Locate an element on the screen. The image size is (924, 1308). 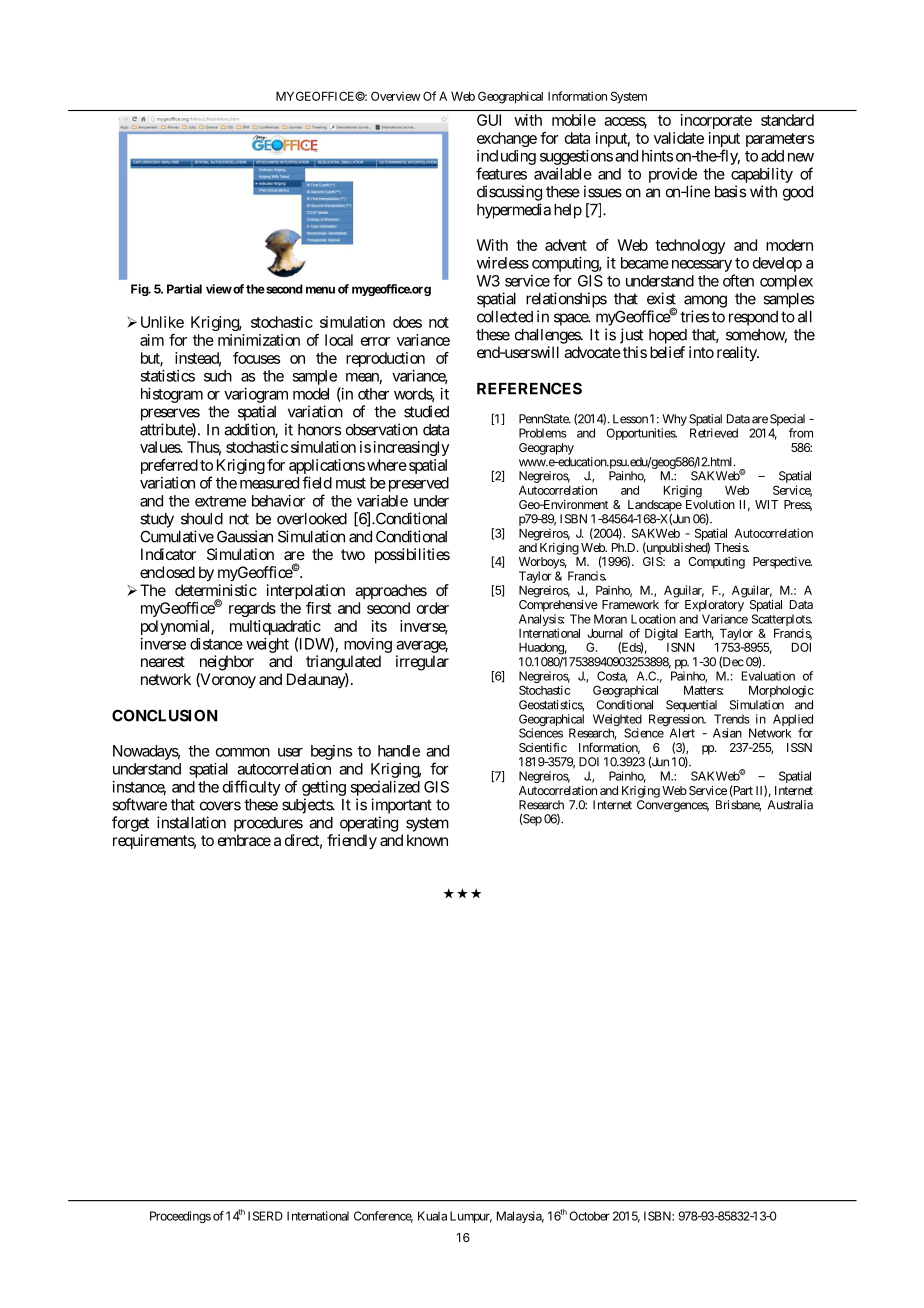
Retrieved is located at coordinates (714, 433).
